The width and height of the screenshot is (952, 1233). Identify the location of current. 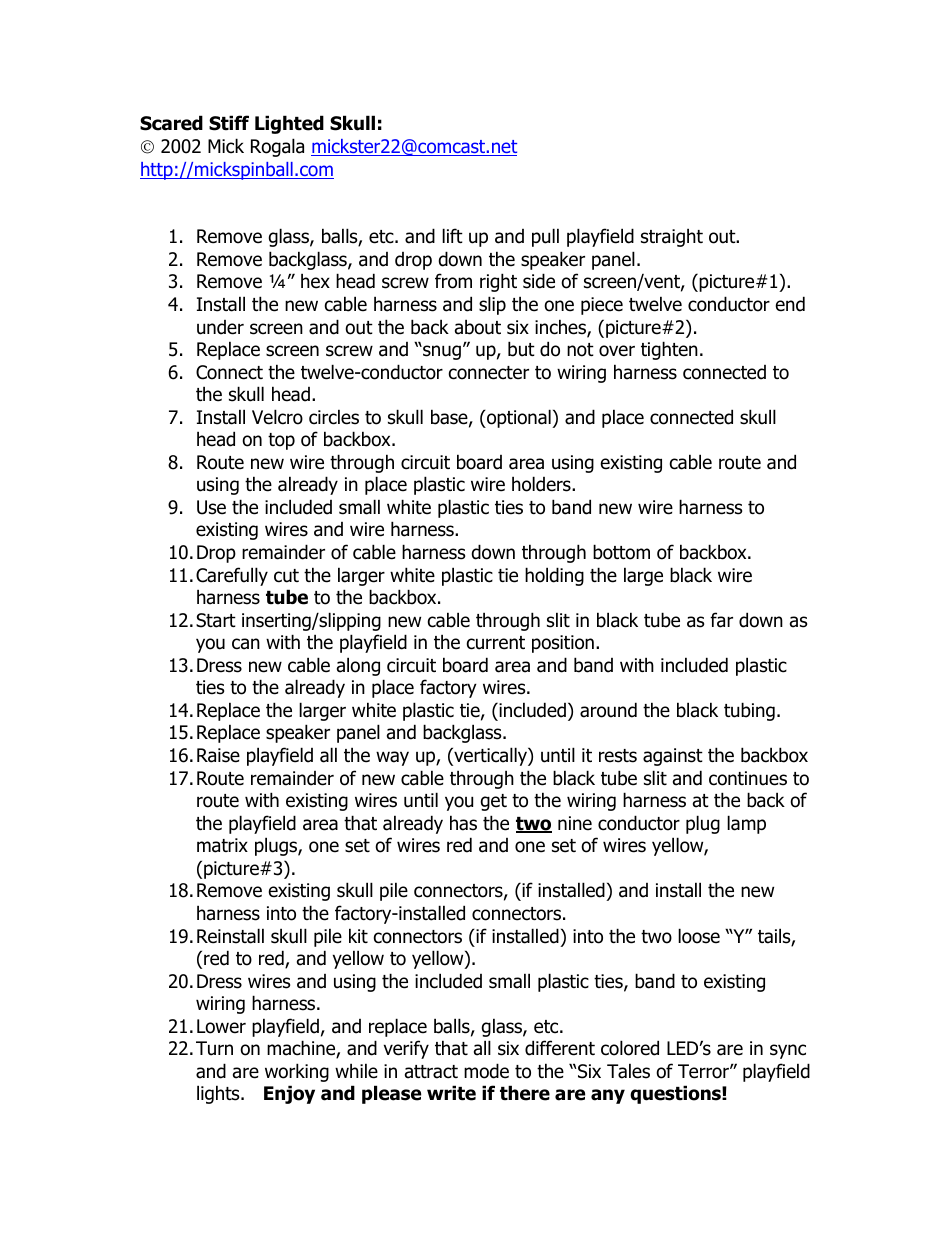
(496, 643).
